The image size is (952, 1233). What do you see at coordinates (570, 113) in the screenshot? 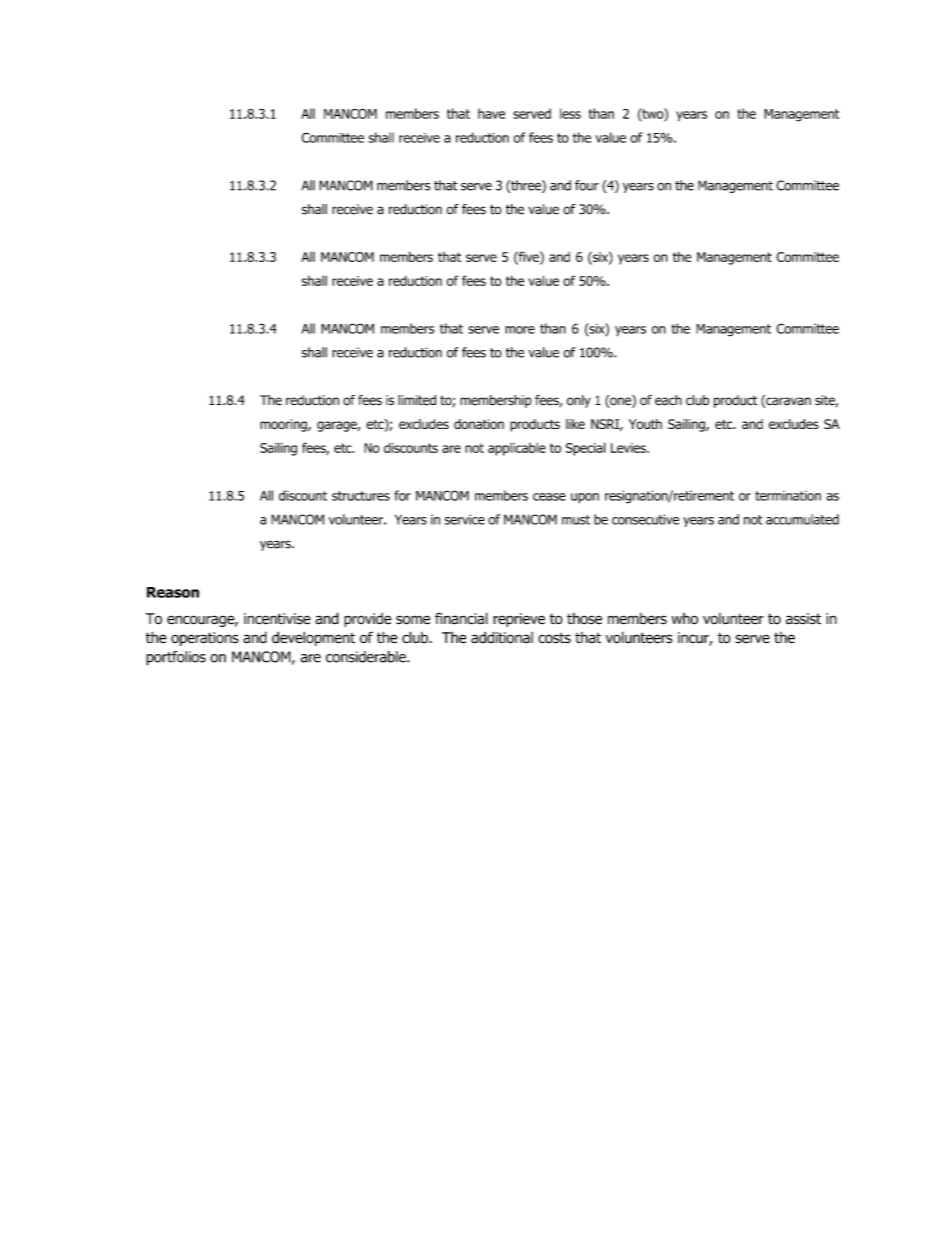
I see `less` at bounding box center [570, 113].
